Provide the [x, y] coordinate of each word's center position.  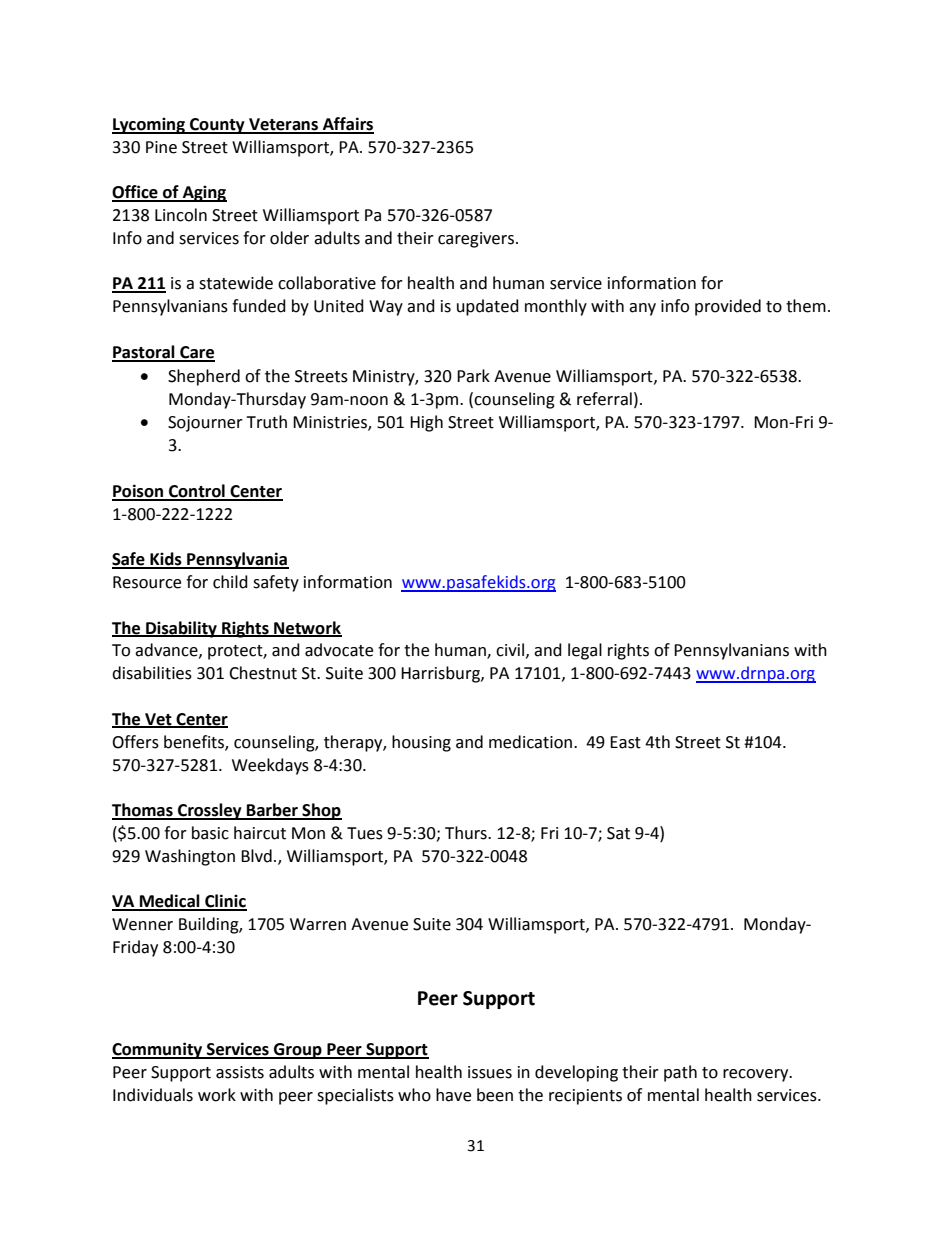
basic [210, 833]
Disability [181, 629]
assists [240, 1072]
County [217, 126]
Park [473, 376]
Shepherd [204, 377]
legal [585, 651]
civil [510, 650]
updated [488, 307]
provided [728, 307]
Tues [365, 833]
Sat [618, 833]
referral [604, 399]
